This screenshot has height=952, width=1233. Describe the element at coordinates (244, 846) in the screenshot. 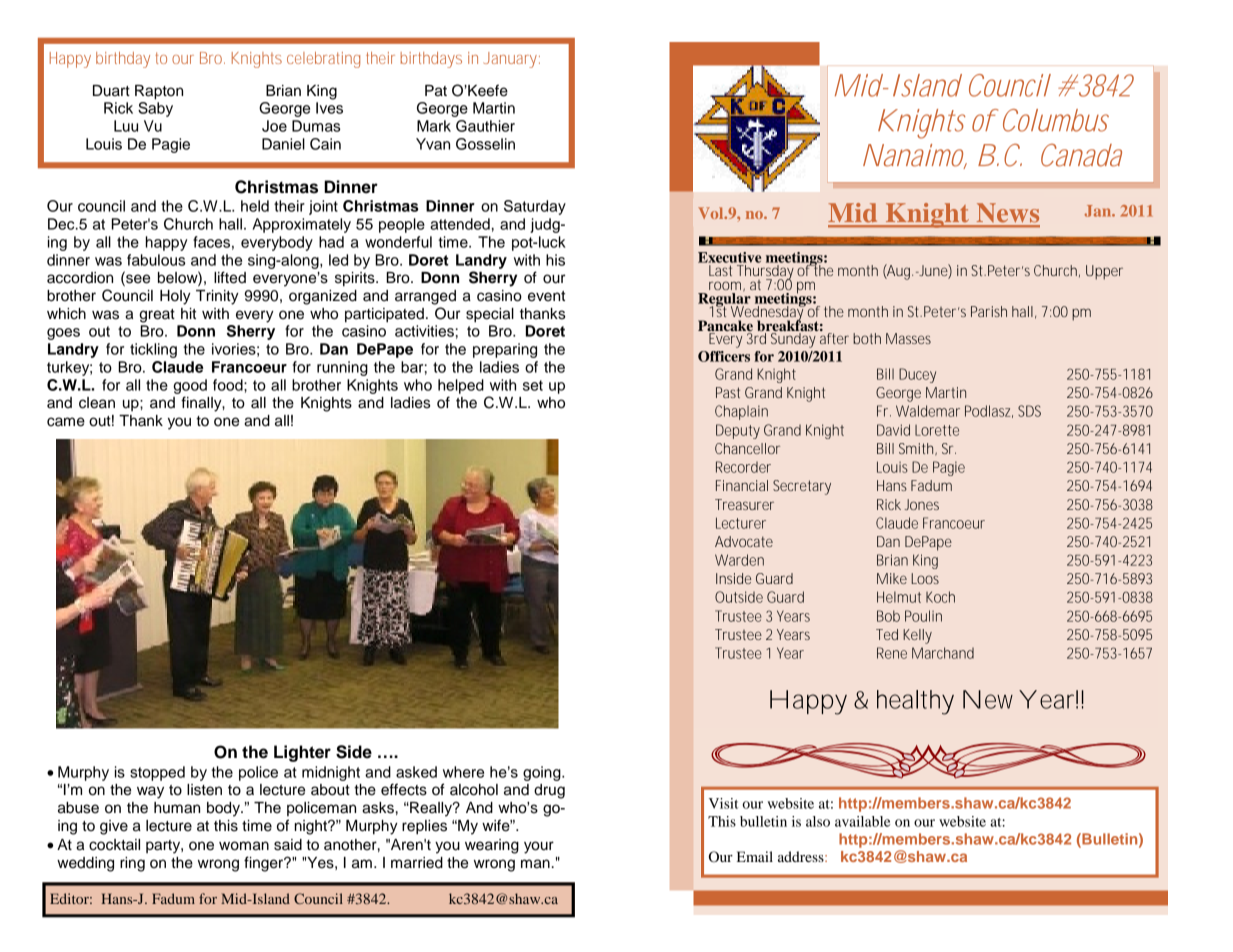

I see `woman` at that location.
